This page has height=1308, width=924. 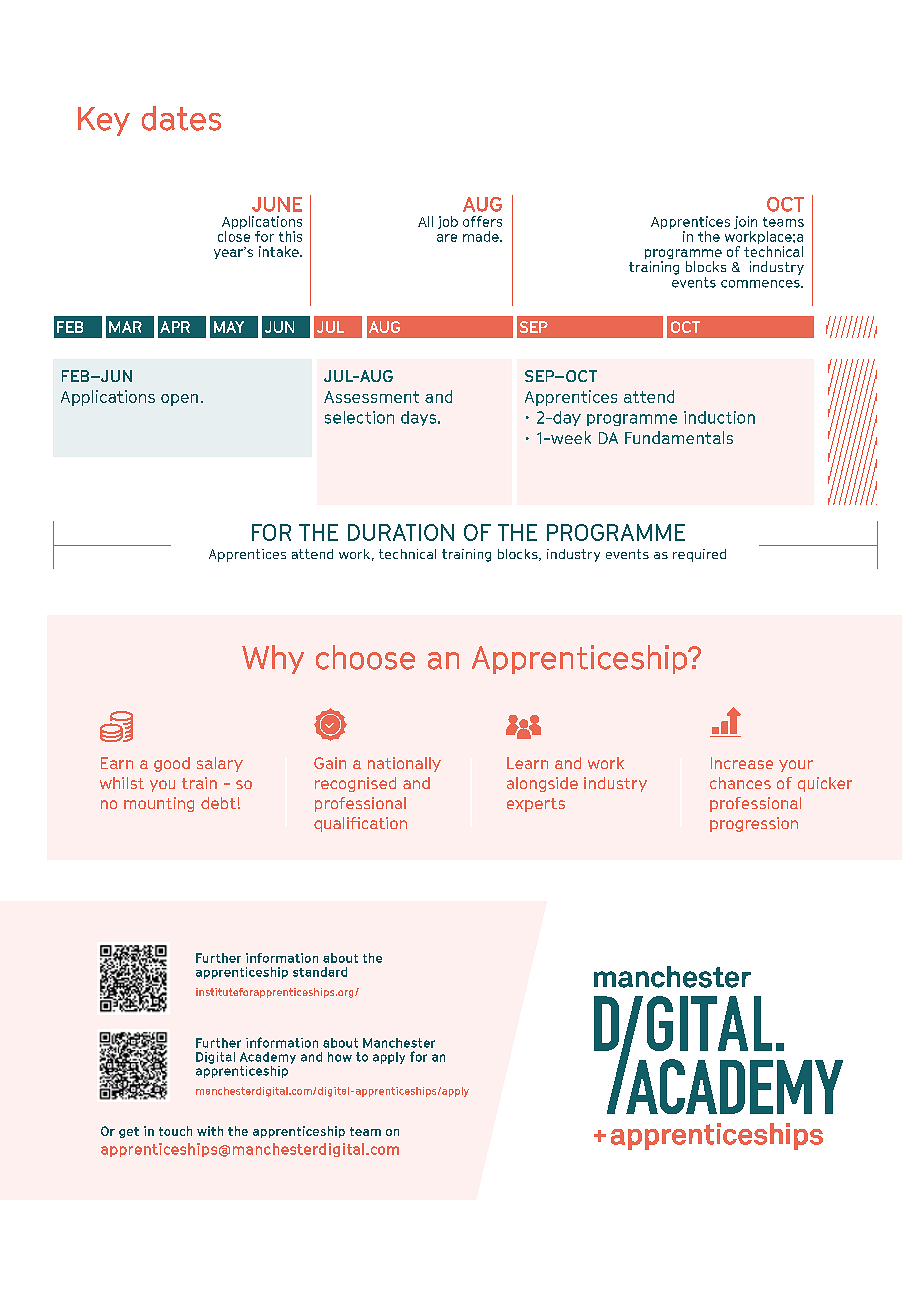 I want to click on chances, so click(x=740, y=783).
